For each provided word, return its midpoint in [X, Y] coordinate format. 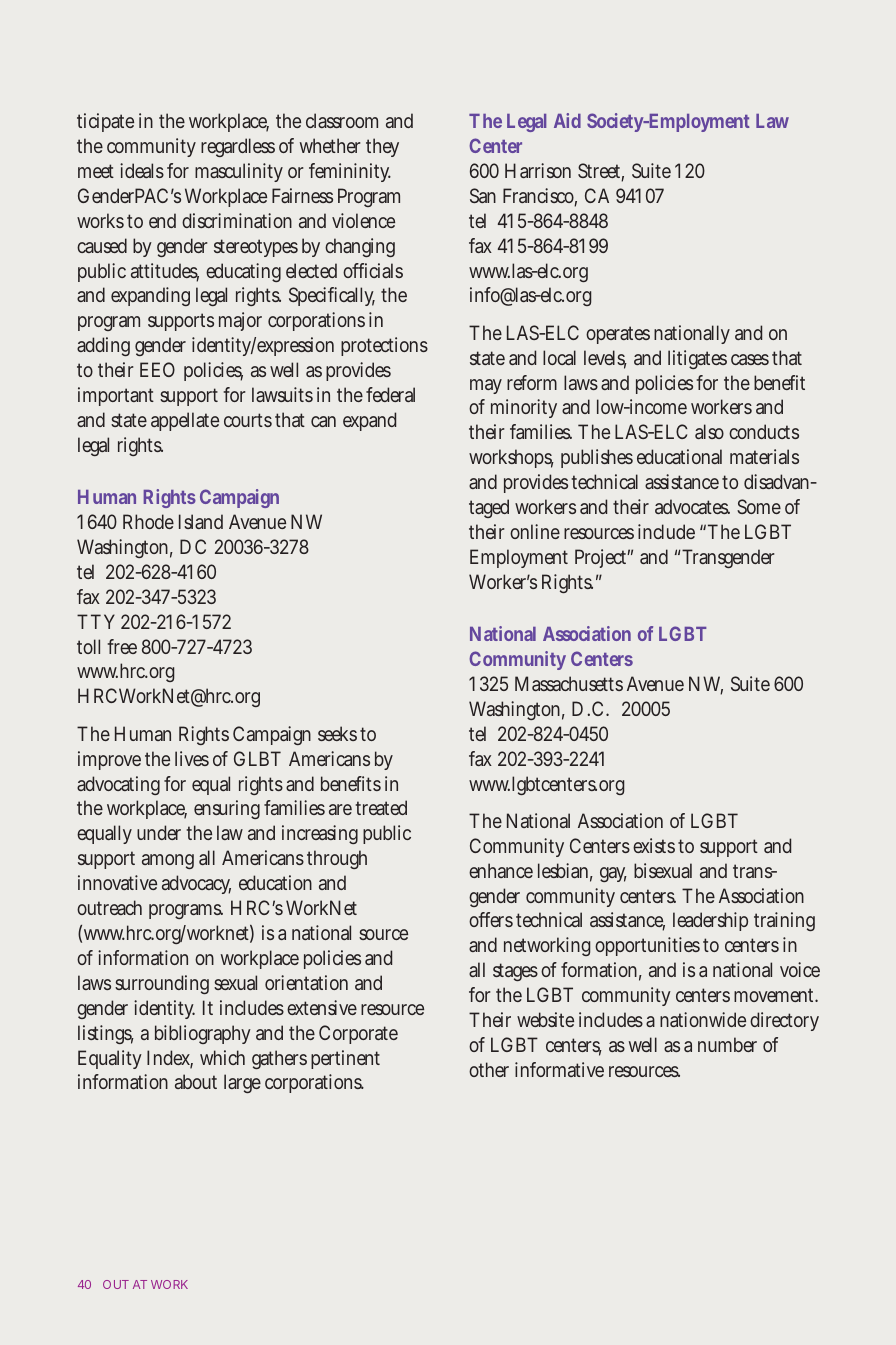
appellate [185, 421]
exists [654, 845]
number [727, 1044]
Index [170, 1059]
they [382, 147]
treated [381, 807]
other [489, 1069]
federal [390, 394]
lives [192, 758]
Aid [567, 120]
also [709, 431]
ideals [142, 170]
